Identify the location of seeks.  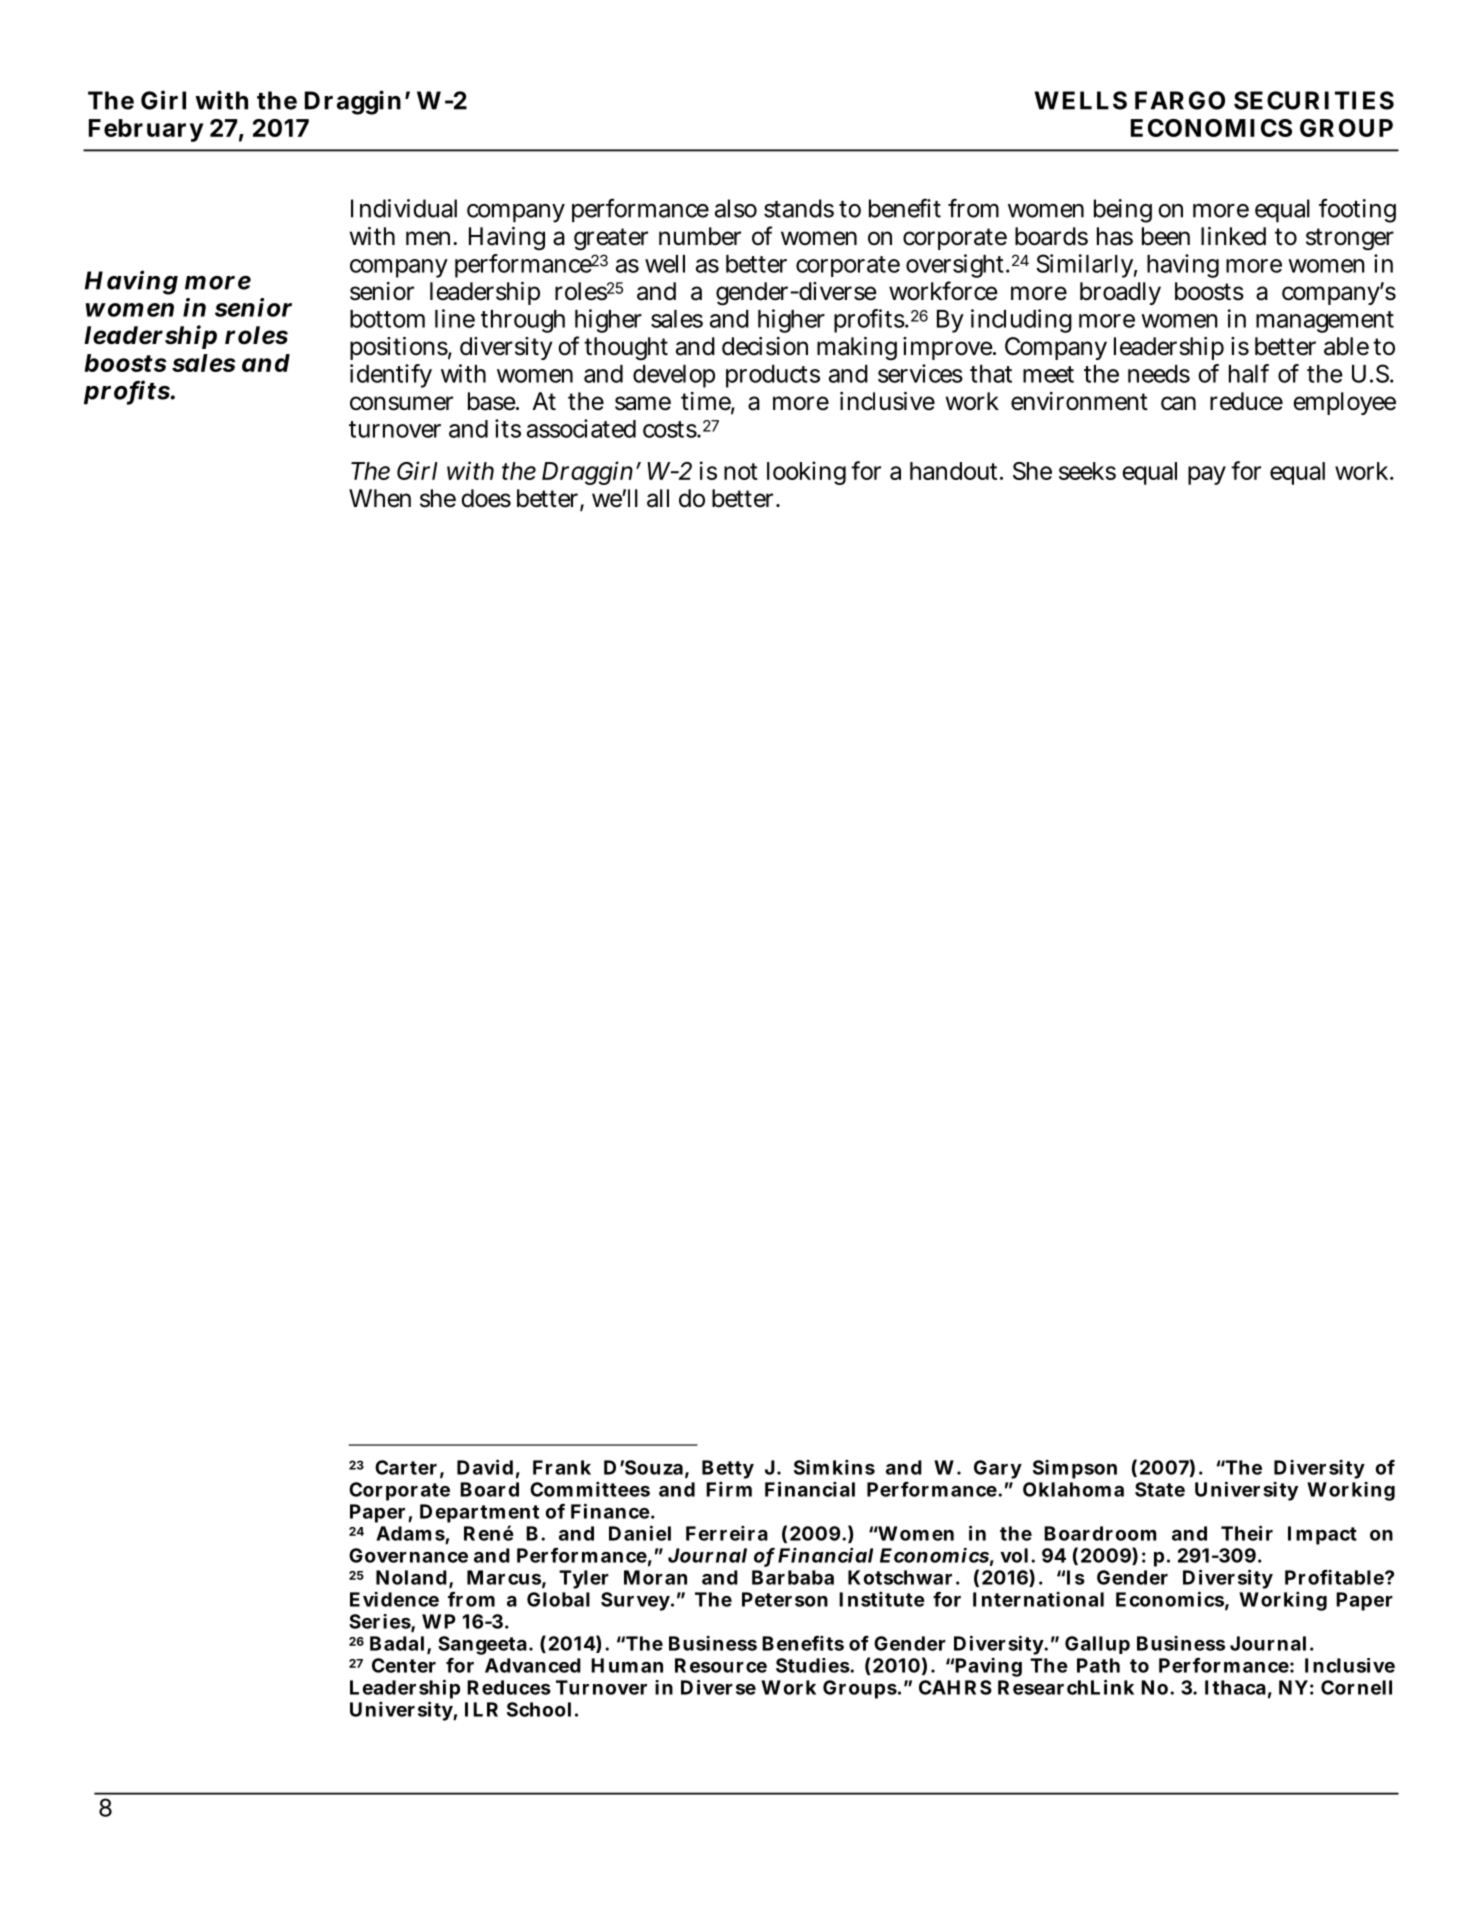
(1087, 471).
